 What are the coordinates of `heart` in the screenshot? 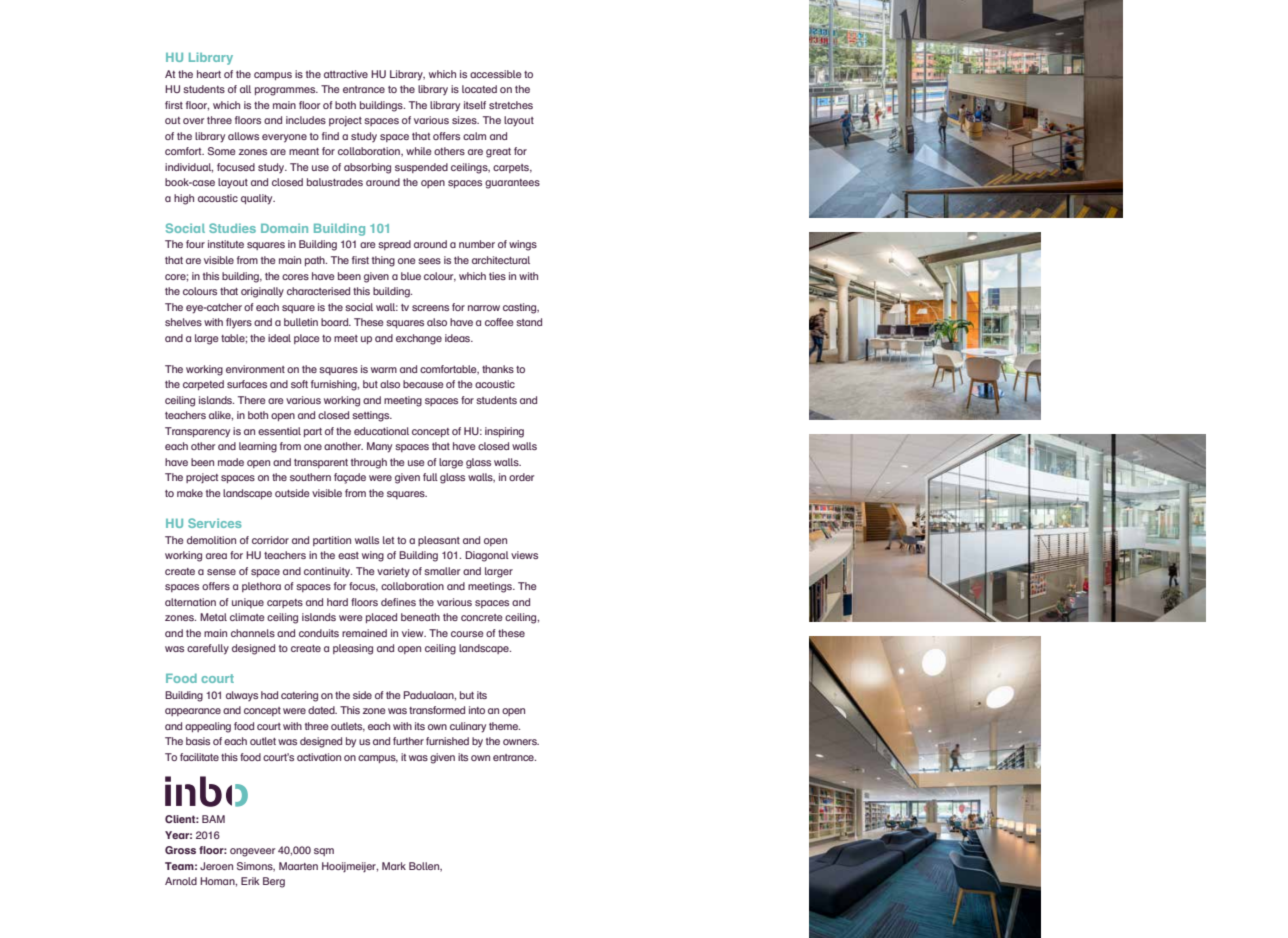 It's located at (209, 74).
